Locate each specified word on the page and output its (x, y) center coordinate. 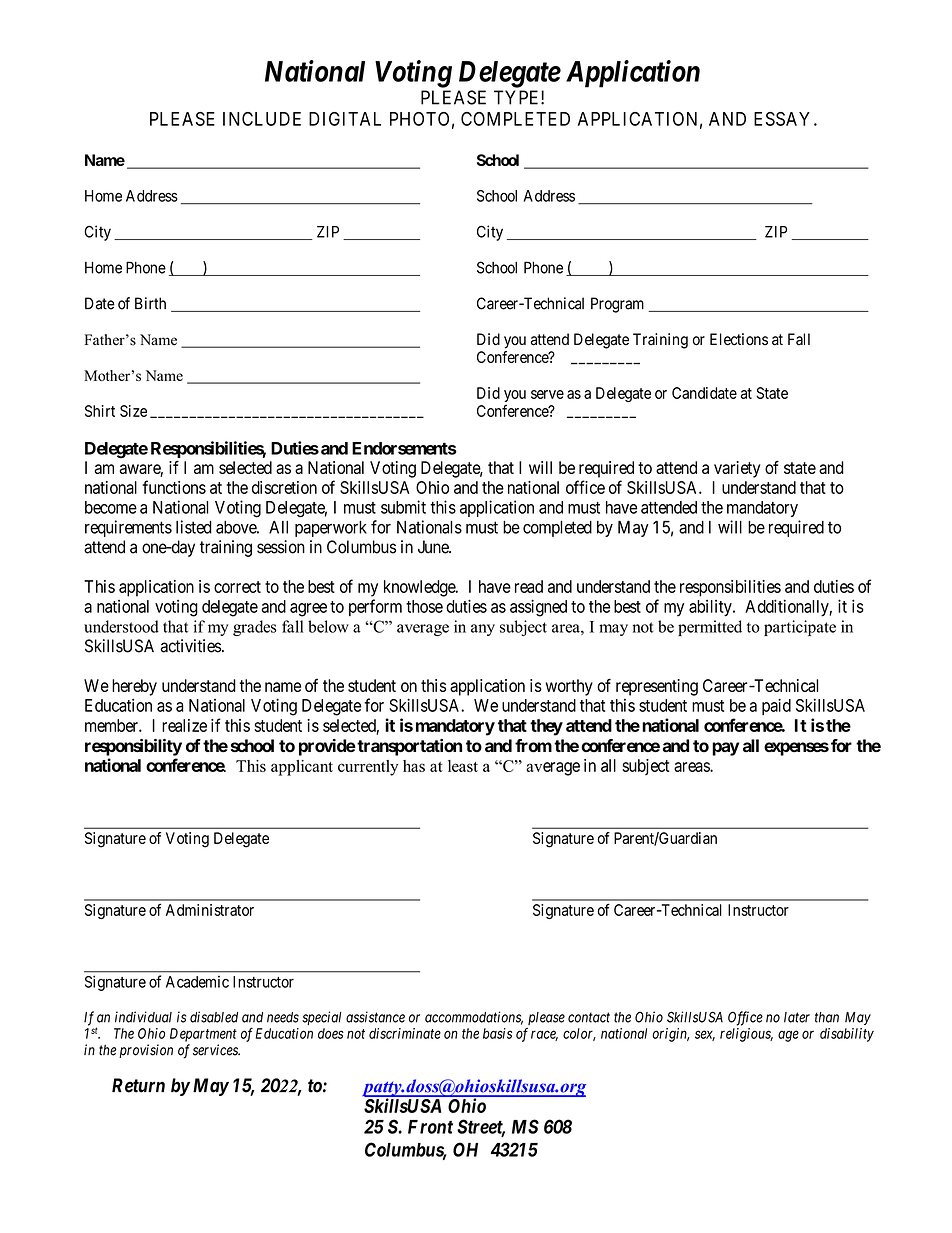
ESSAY (782, 119)
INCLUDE (262, 119)
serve (547, 394)
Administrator (210, 910)
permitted (710, 628)
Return (138, 1085)
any (483, 630)
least (463, 766)
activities (190, 646)
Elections (739, 339)
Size (133, 411)
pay (725, 749)
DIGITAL (345, 119)
